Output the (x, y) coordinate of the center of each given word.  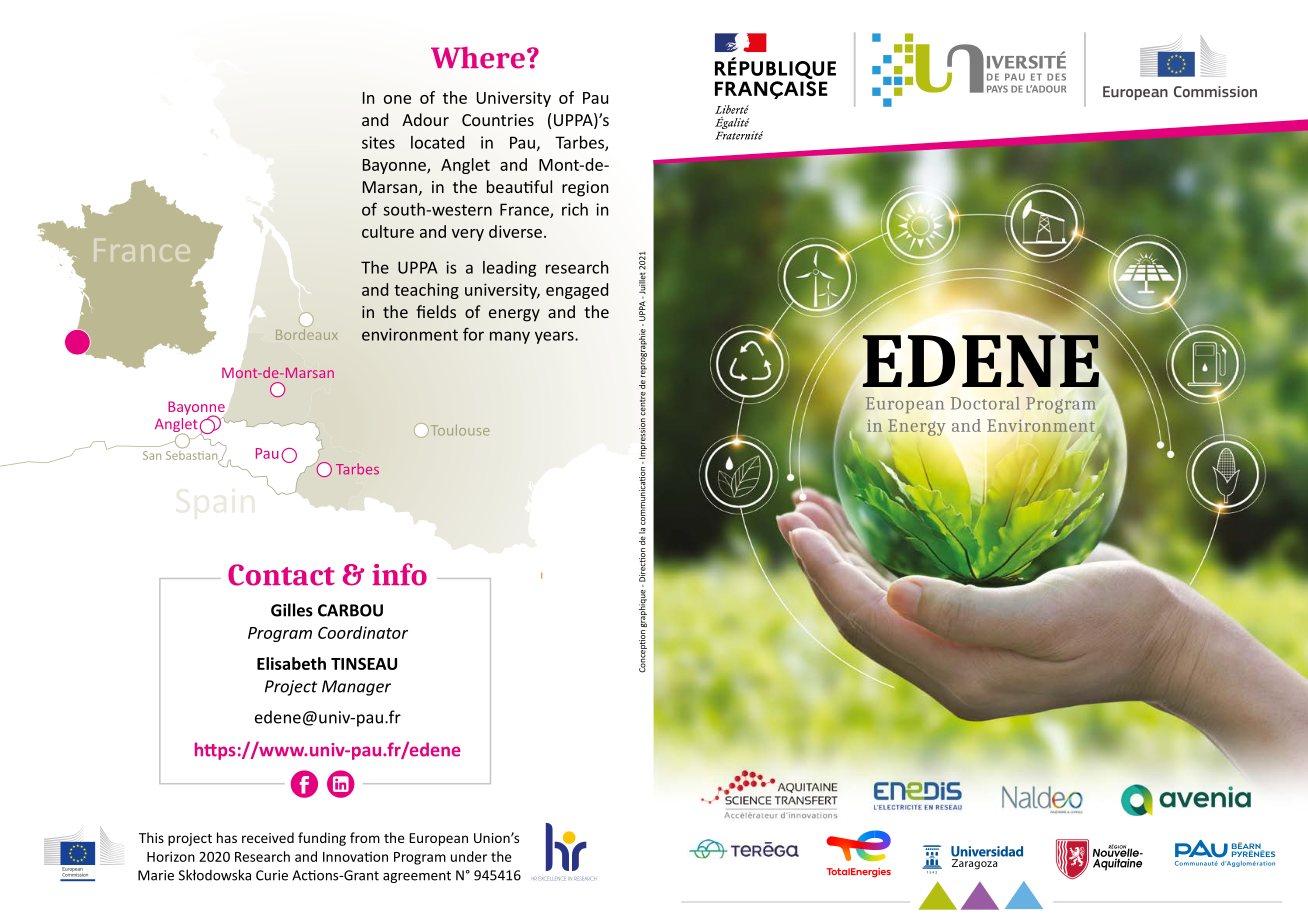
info (399, 574)
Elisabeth (291, 663)
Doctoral (985, 403)
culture (388, 231)
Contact (281, 575)
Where (478, 58)
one (397, 99)
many (510, 337)
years (555, 337)
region (585, 189)
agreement (417, 877)
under (469, 856)
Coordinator (363, 632)
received (268, 837)
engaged (577, 291)
